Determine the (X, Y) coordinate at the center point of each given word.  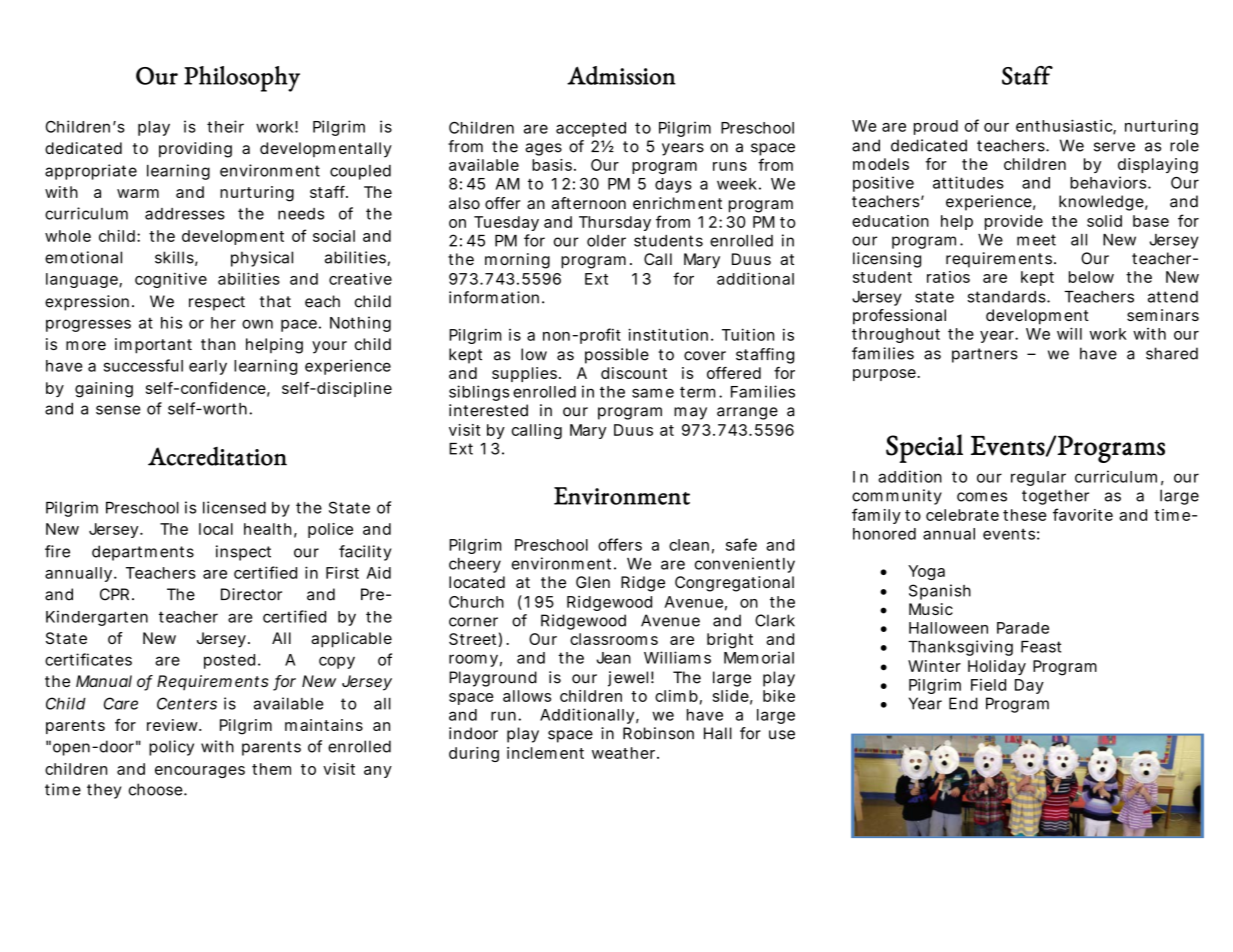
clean (689, 545)
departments (143, 553)
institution (668, 334)
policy (171, 748)
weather (625, 753)
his (171, 322)
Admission (621, 75)
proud (936, 127)
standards (1007, 297)
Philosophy (242, 79)
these (1025, 515)
